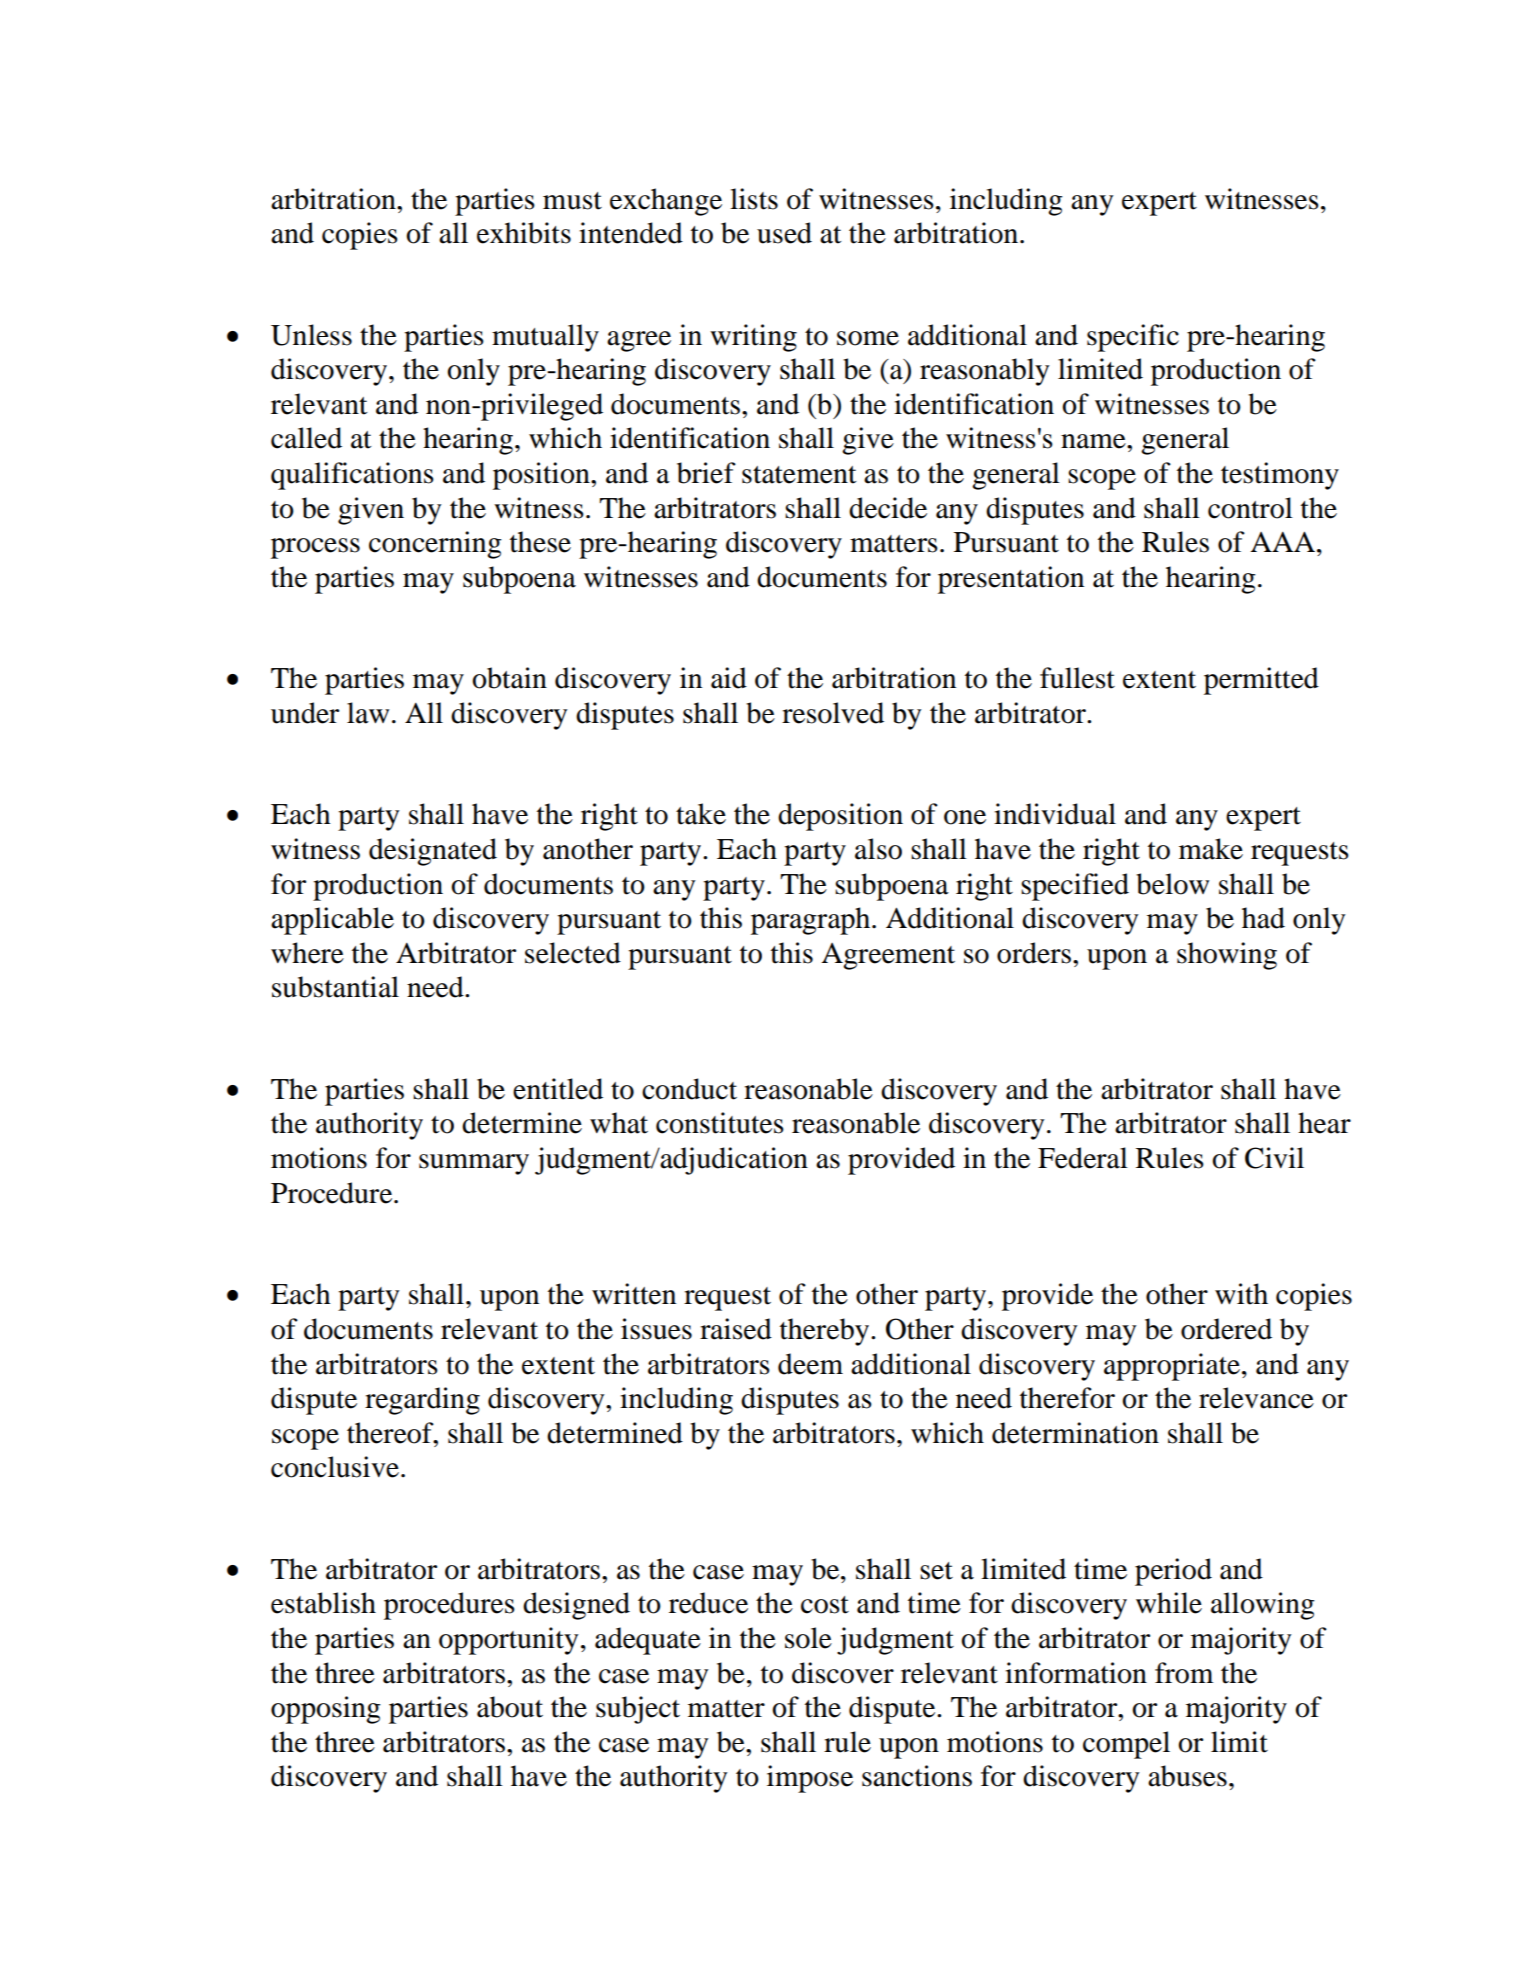  Describe the element at coordinates (1133, 338) in the screenshot. I see `specific` at that location.
